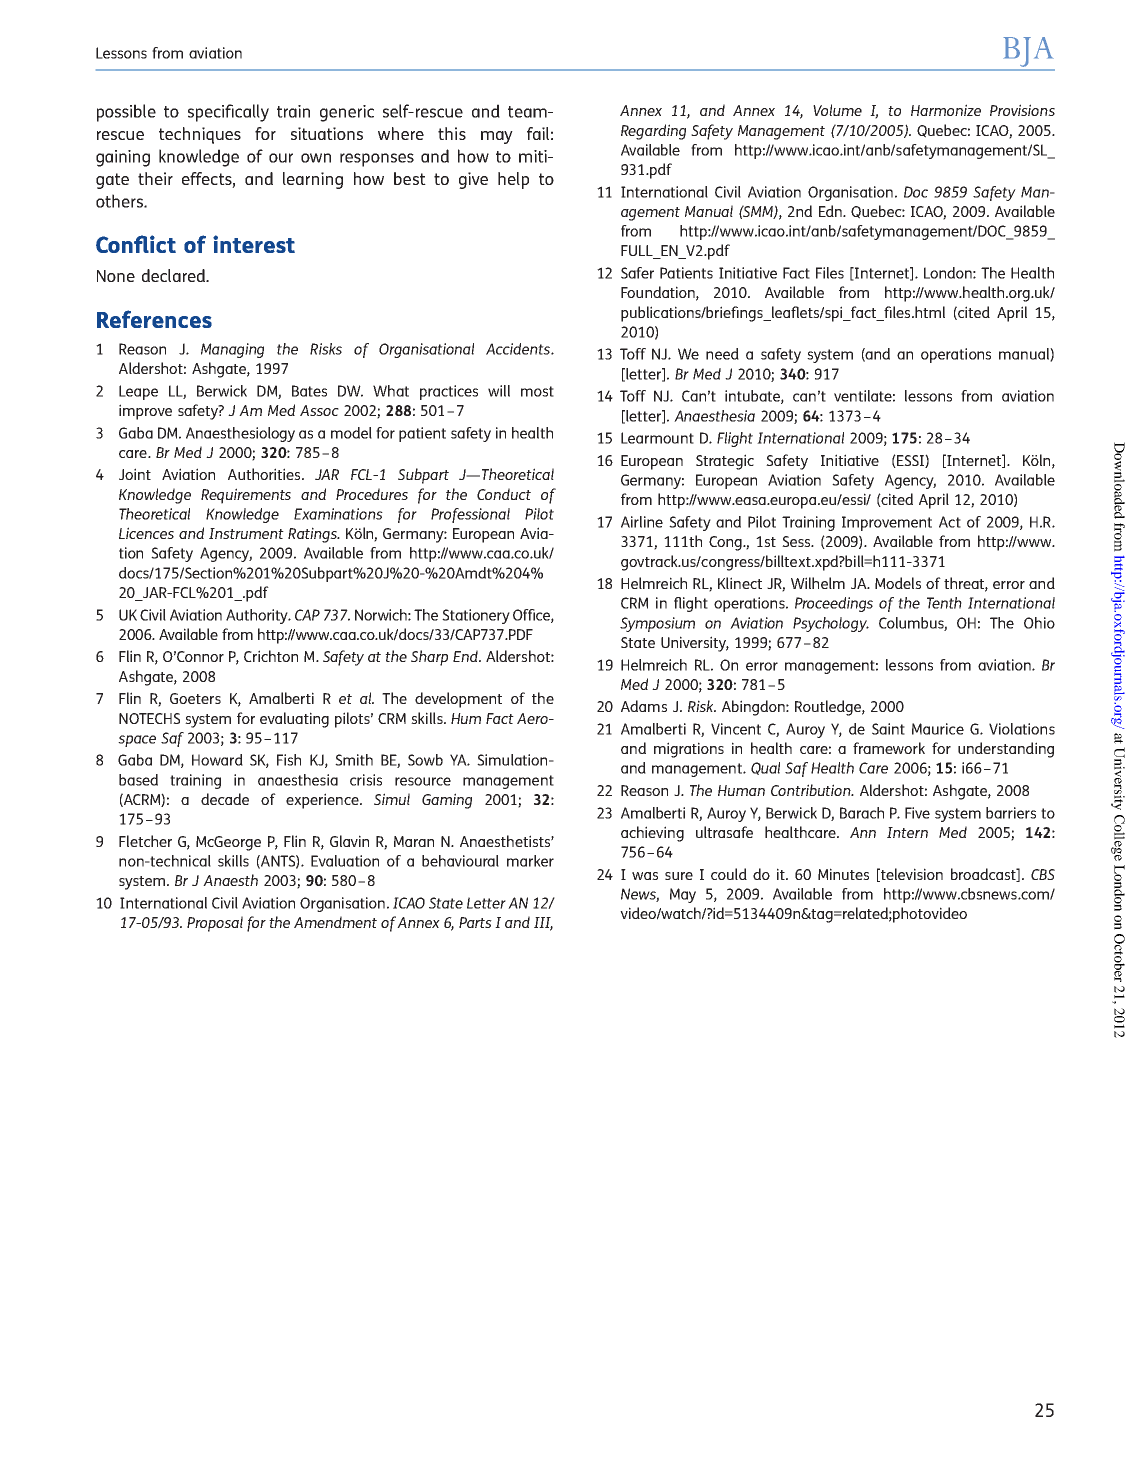 This document has height=1479, width=1145. Describe the element at coordinates (228, 113) in the document. I see `specifically` at that location.
